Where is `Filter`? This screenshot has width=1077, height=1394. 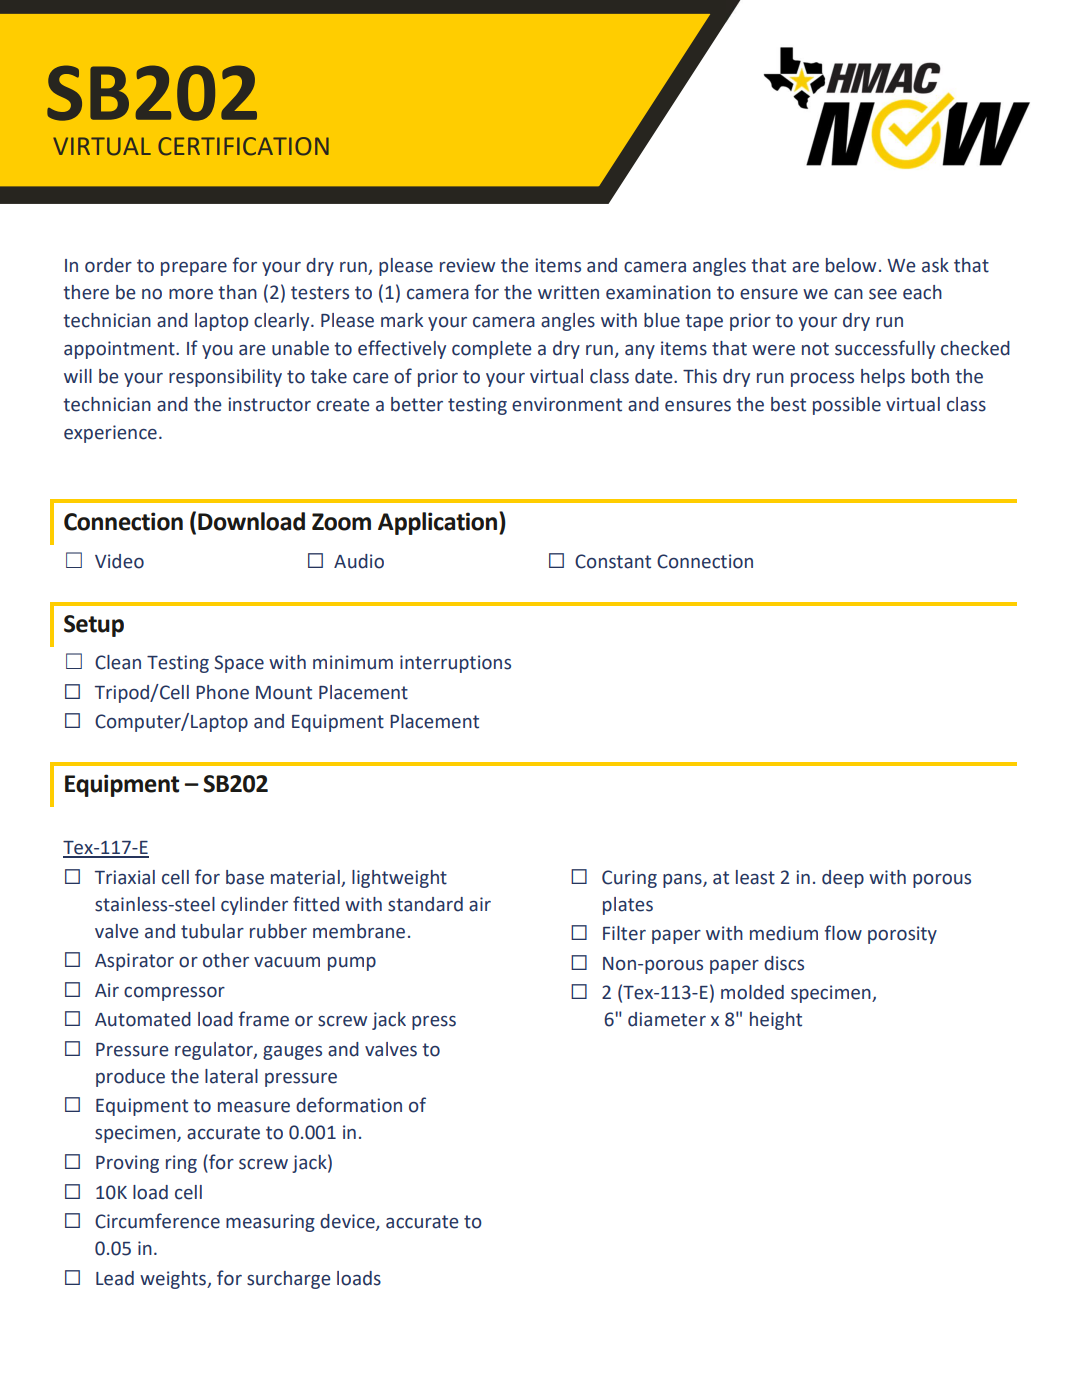 Filter is located at coordinates (624, 933).
